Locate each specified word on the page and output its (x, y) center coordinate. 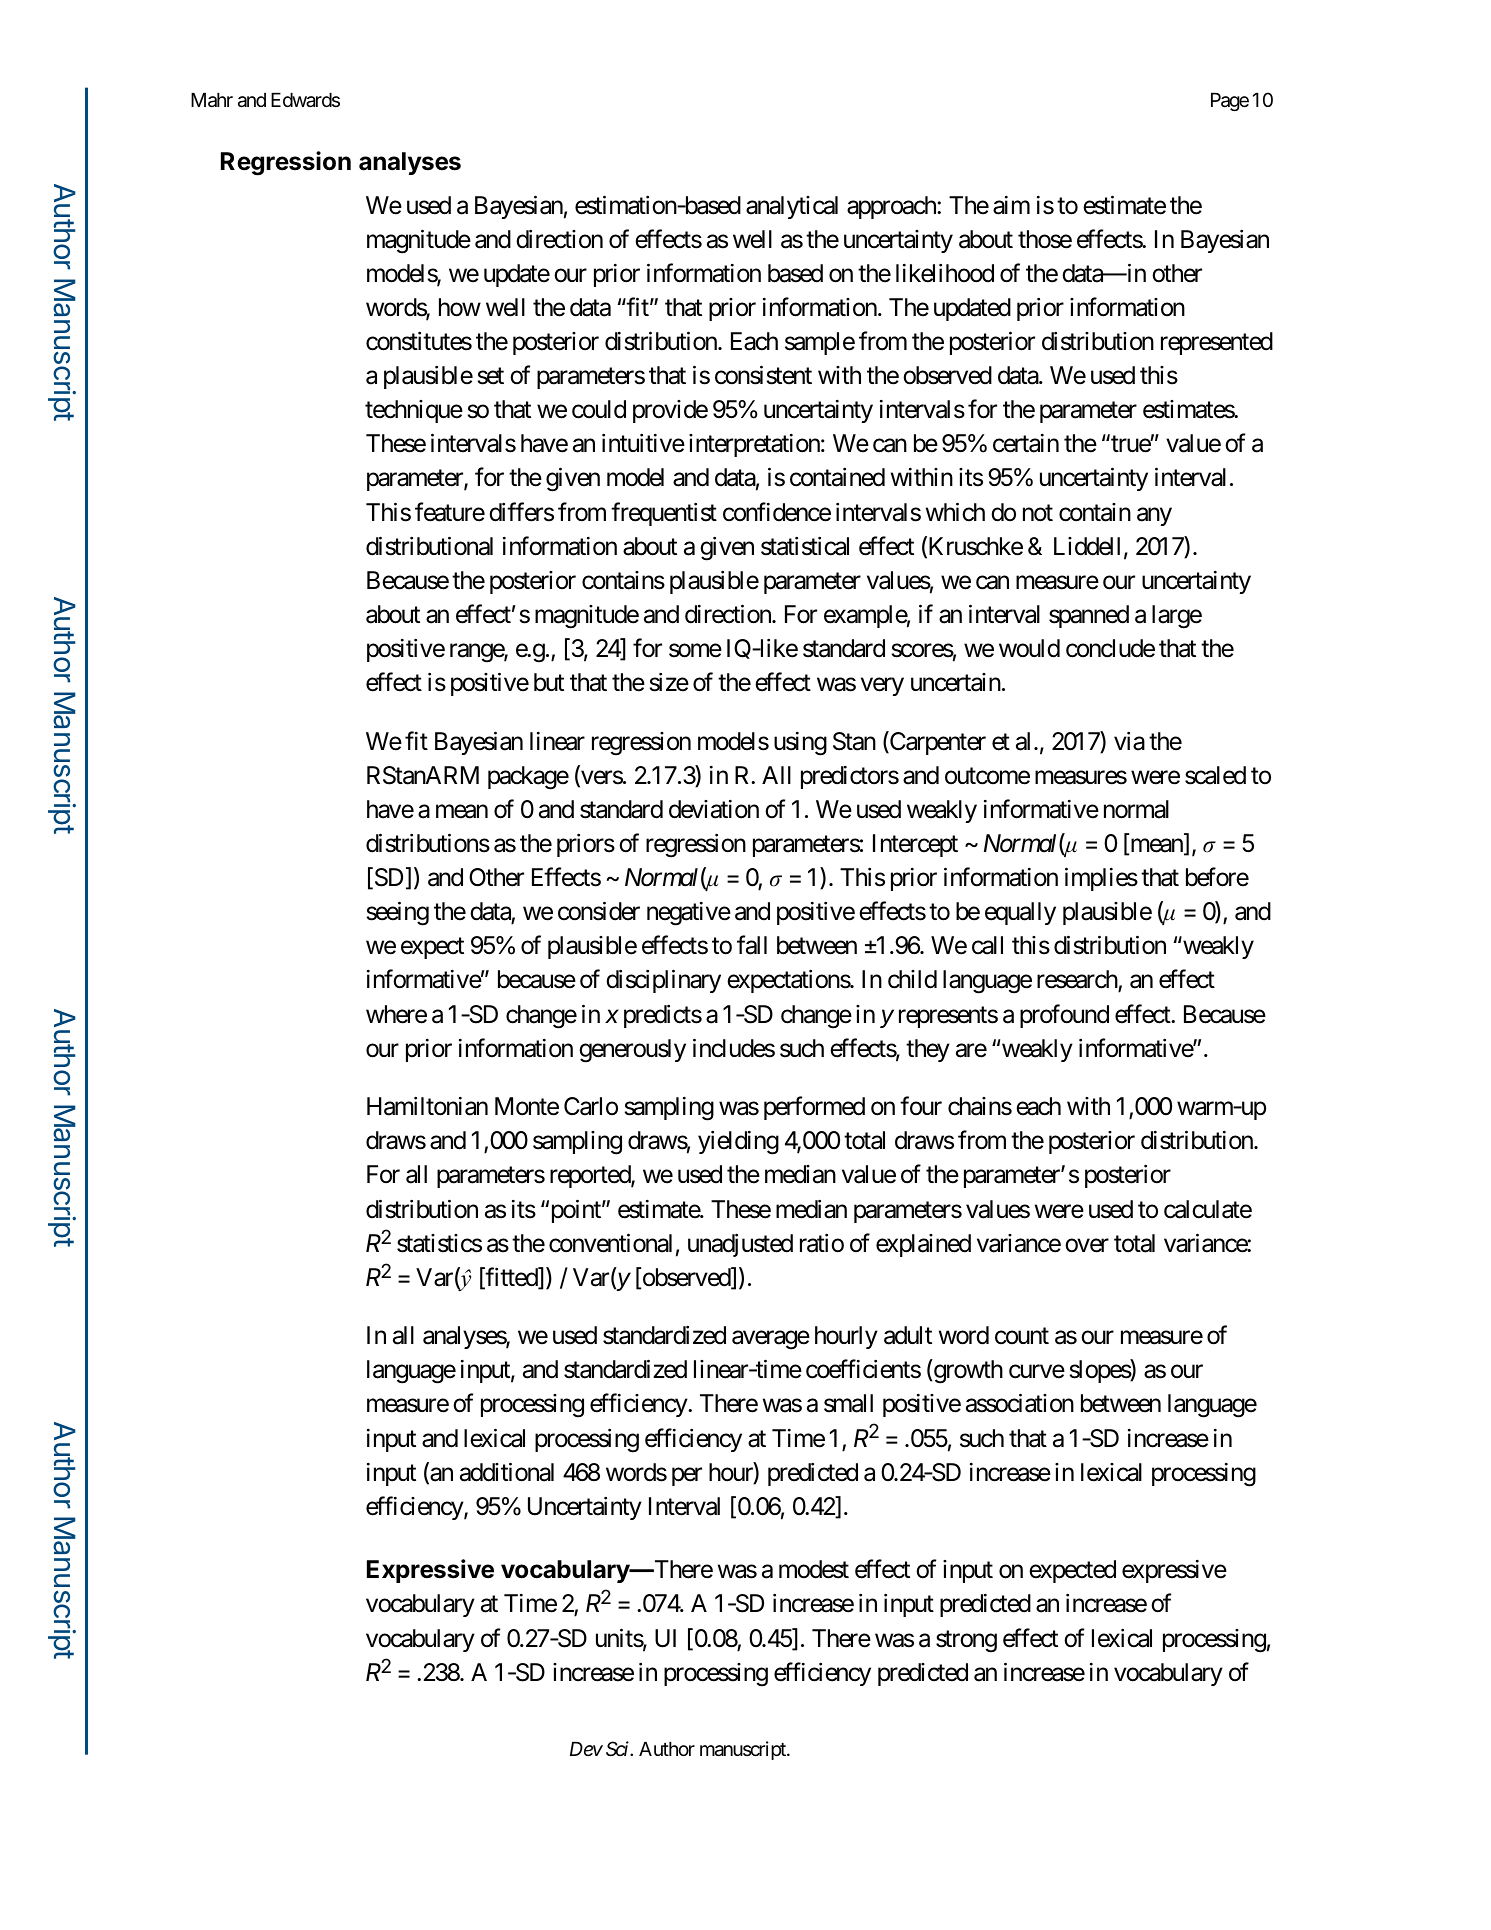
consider (599, 911)
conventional (610, 1243)
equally (1020, 913)
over (1087, 1245)
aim (1011, 205)
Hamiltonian (427, 1106)
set (491, 376)
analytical (792, 207)
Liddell (1087, 546)
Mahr (212, 100)
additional (507, 1472)
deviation (714, 809)
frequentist (664, 514)
